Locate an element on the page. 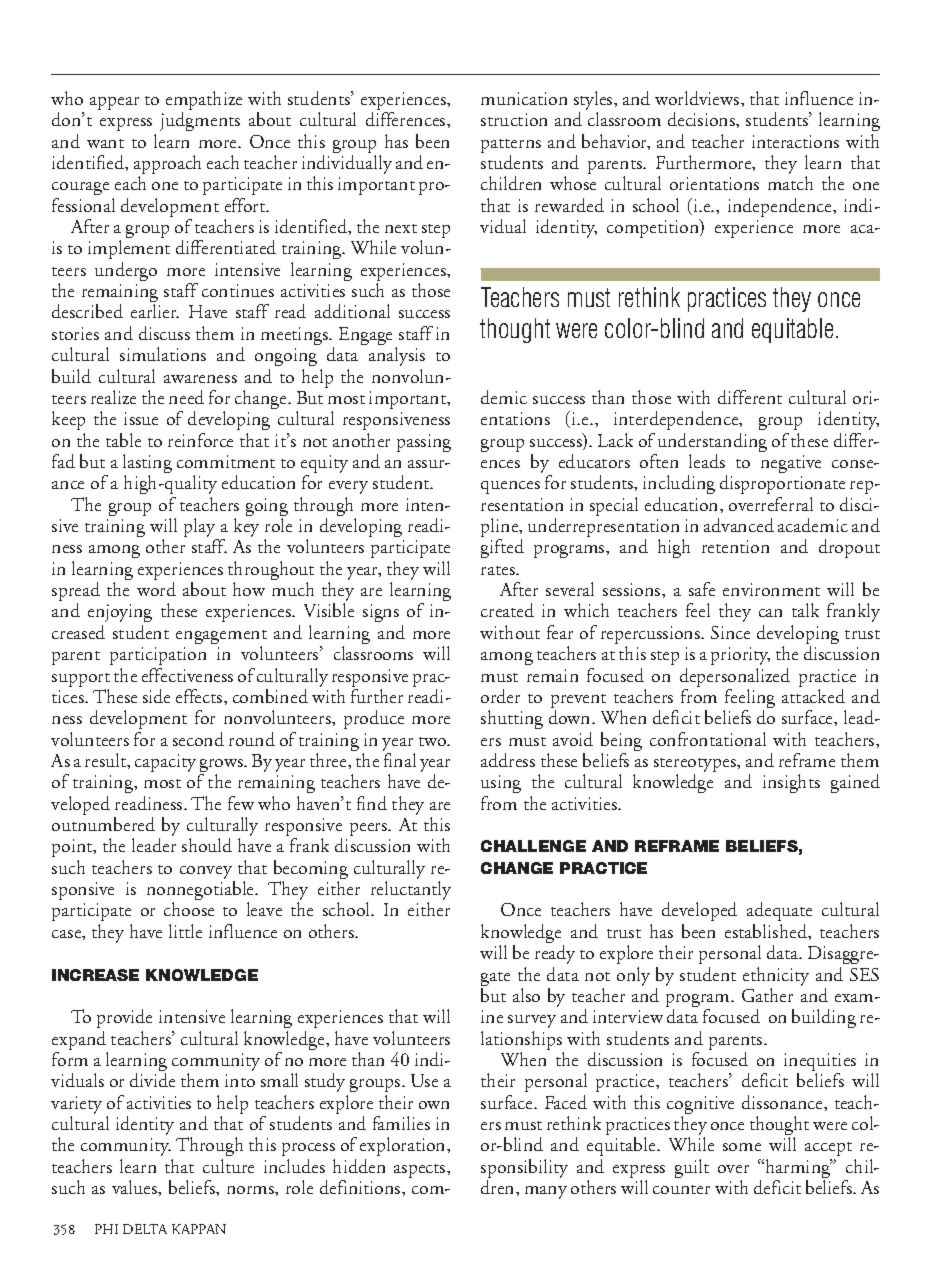 Image resolution: width=932 pixels, height=1288 pixels. values is located at coordinates (135, 1187).
